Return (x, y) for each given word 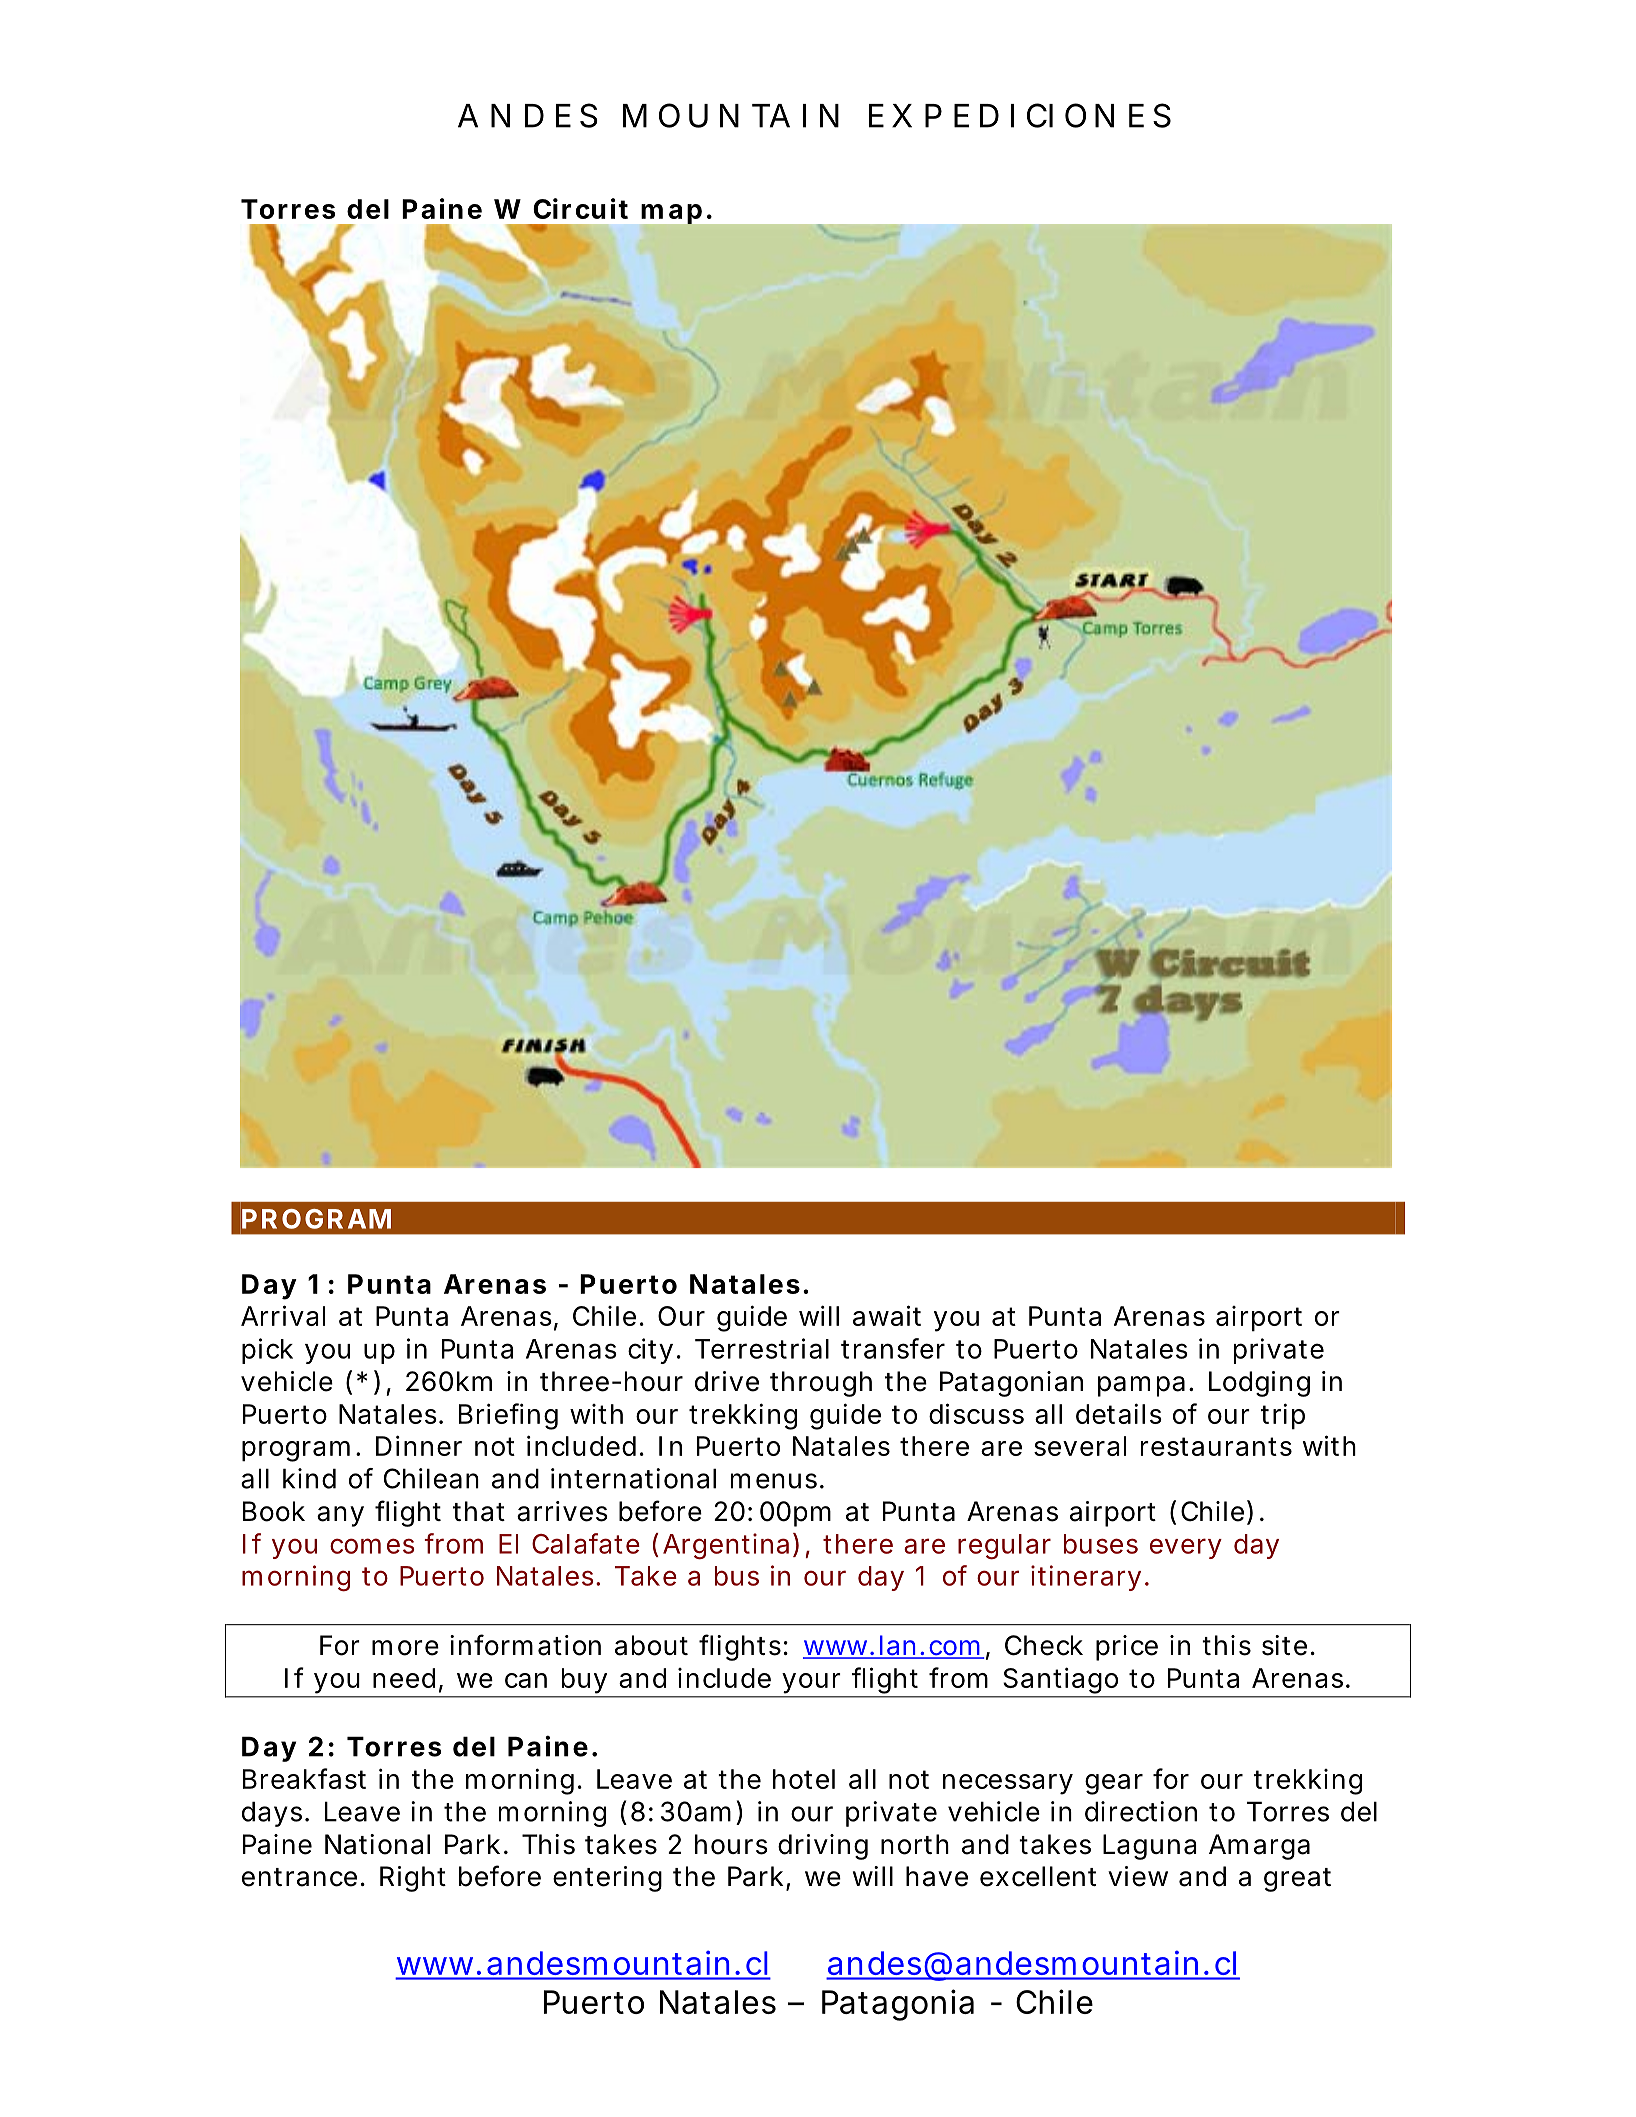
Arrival (283, 1315)
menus (774, 1481)
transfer (893, 1348)
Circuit (580, 208)
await (887, 1315)
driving (823, 1847)
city (650, 1351)
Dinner (419, 1445)
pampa (1141, 1386)
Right (413, 1879)
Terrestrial (762, 1348)
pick (267, 1351)
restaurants (1216, 1446)
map (671, 214)
